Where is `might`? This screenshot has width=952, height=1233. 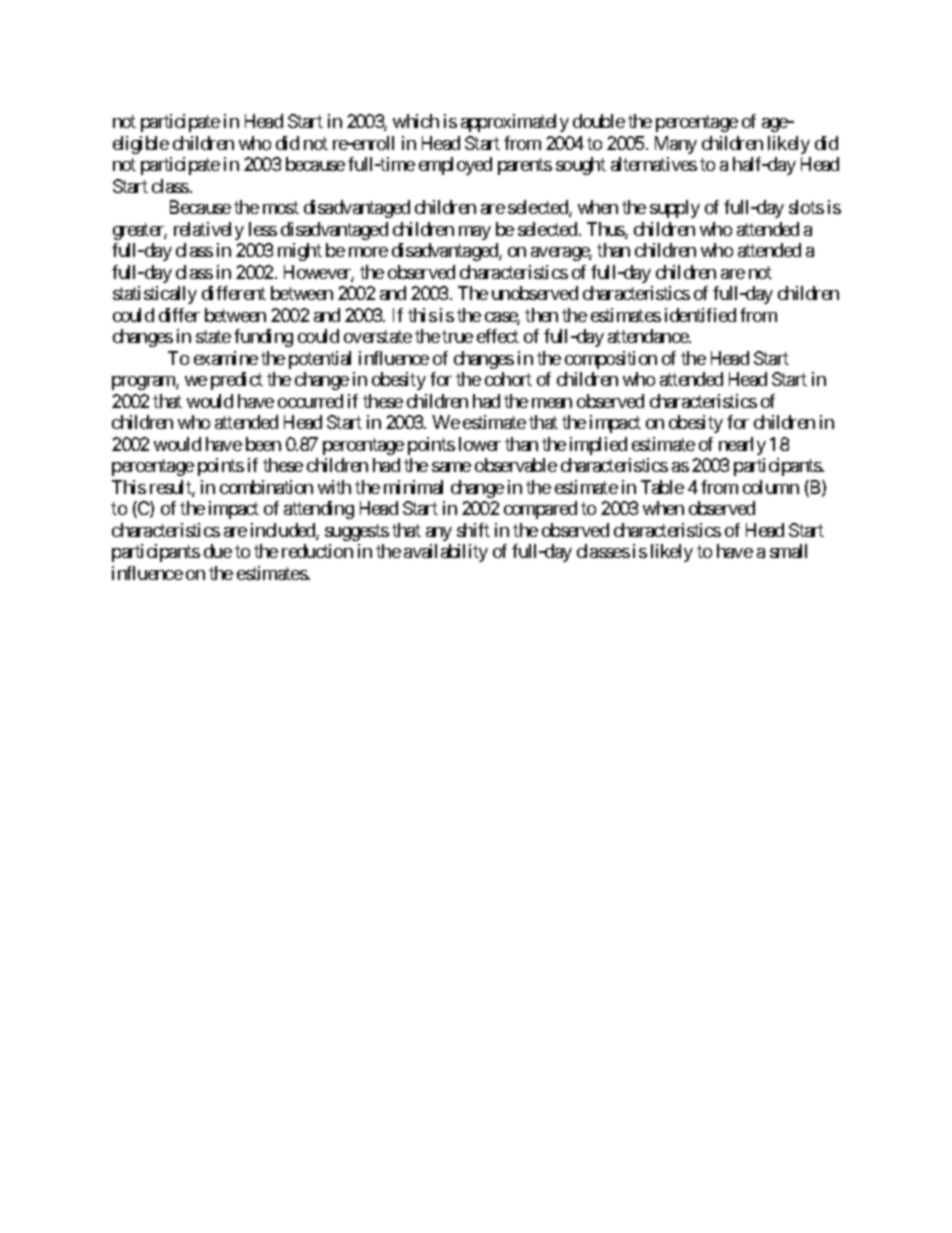 might is located at coordinates (300, 252).
